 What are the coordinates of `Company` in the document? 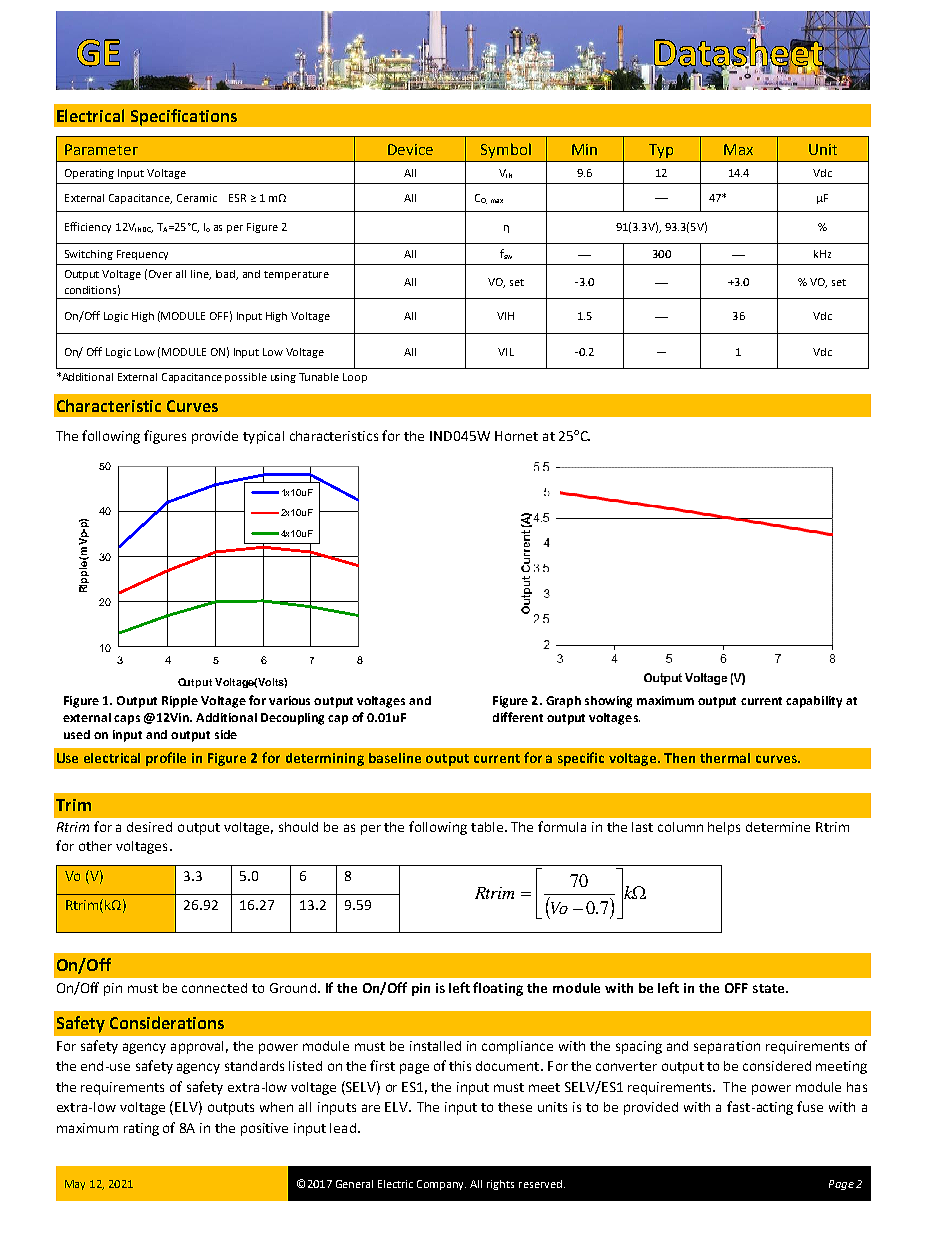 It's located at (441, 1185).
